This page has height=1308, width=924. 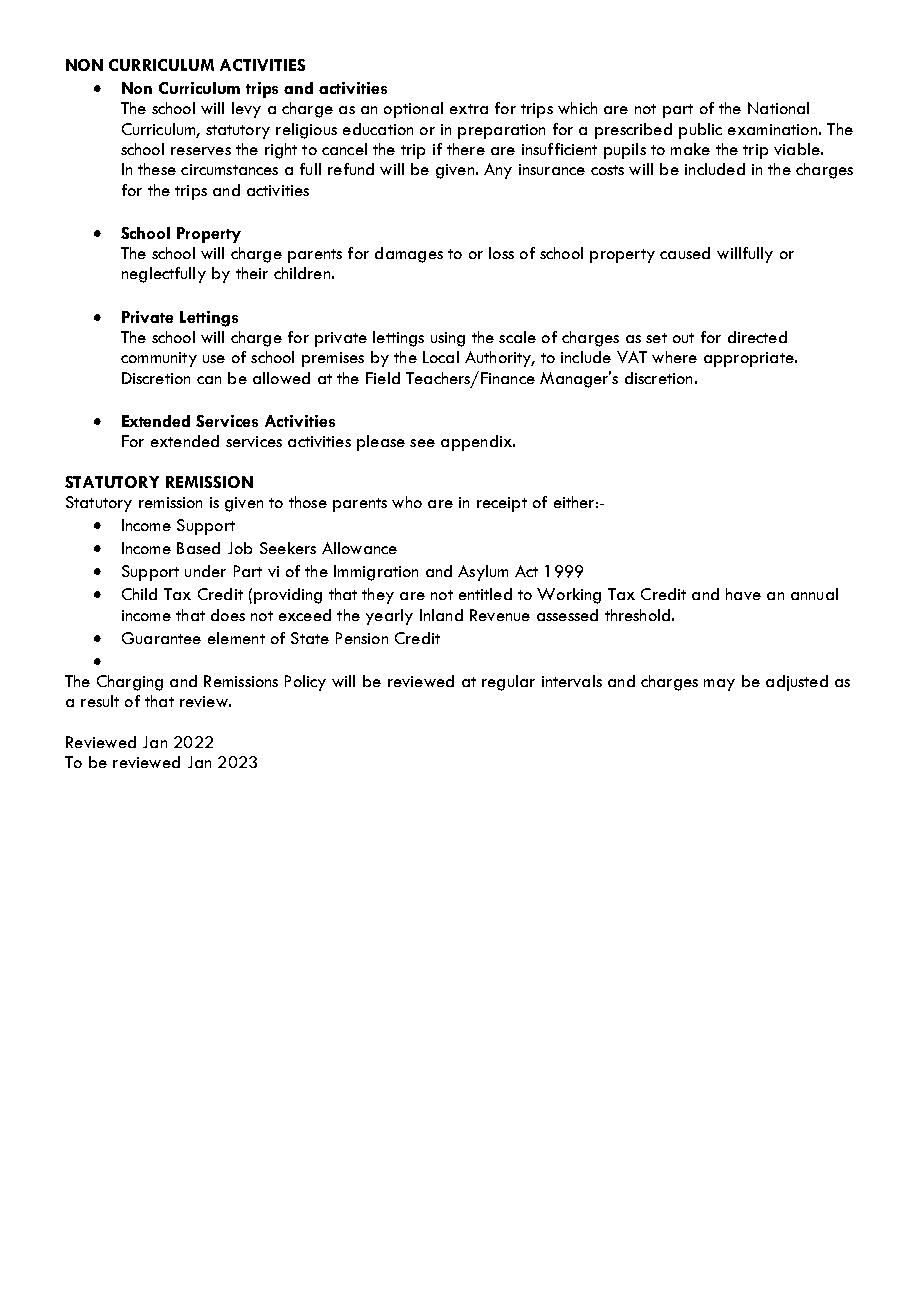 What do you see at coordinates (700, 131) in the page?
I see `public` at bounding box center [700, 131].
